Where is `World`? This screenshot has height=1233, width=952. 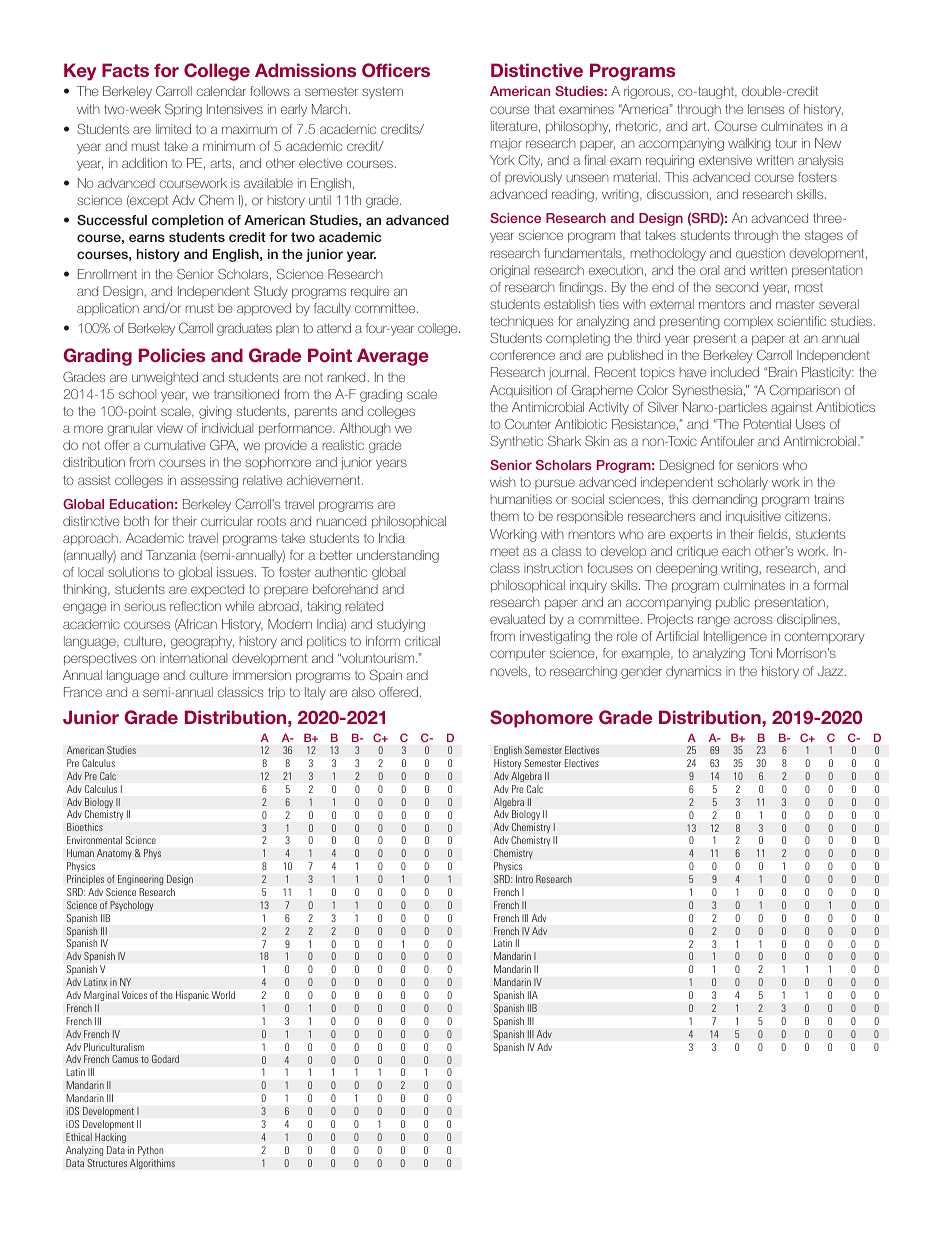 World is located at coordinates (223, 995).
